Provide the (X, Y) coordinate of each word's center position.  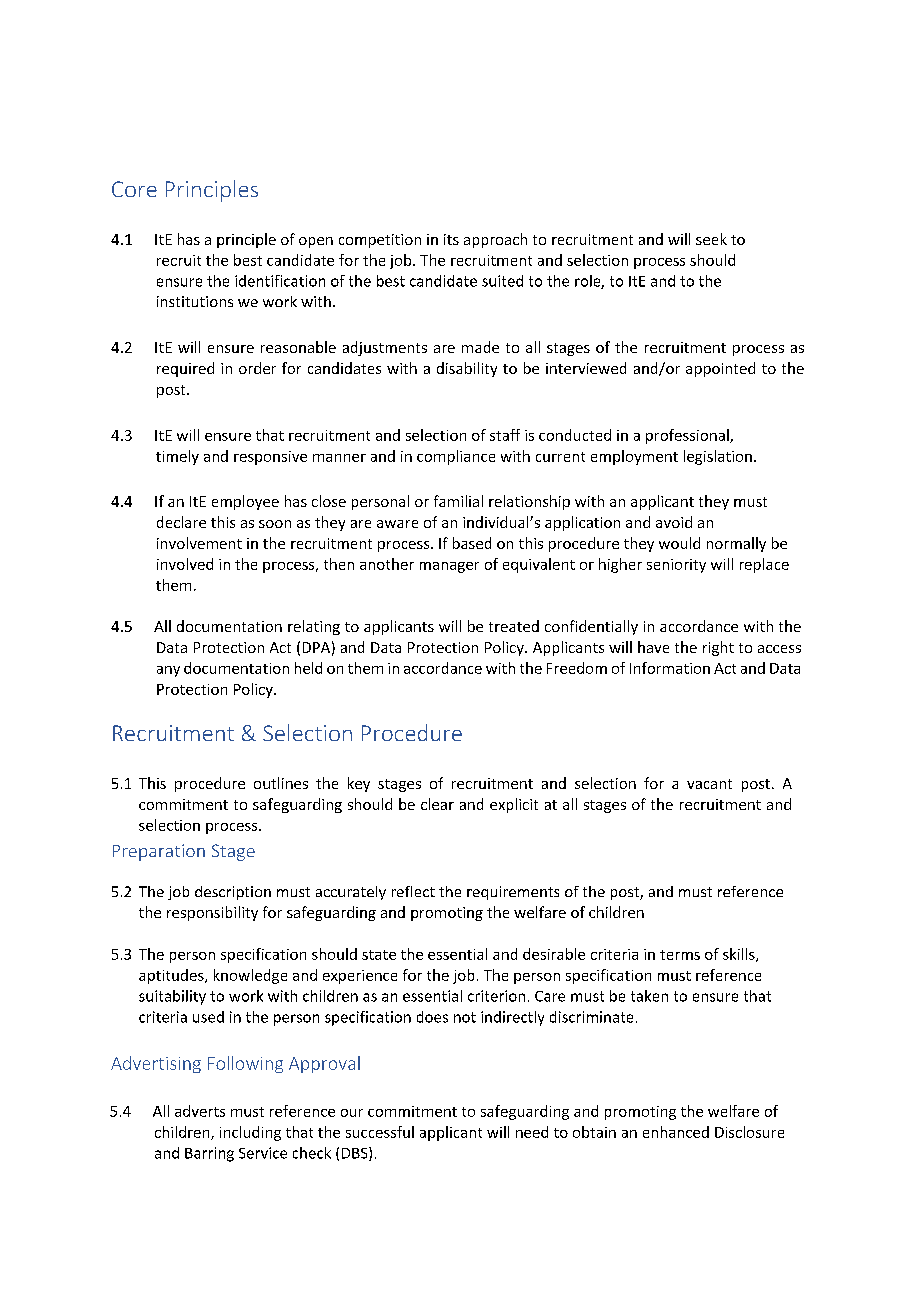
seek (711, 239)
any (168, 671)
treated (514, 626)
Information (670, 668)
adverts (200, 1111)
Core (134, 189)
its (451, 239)
